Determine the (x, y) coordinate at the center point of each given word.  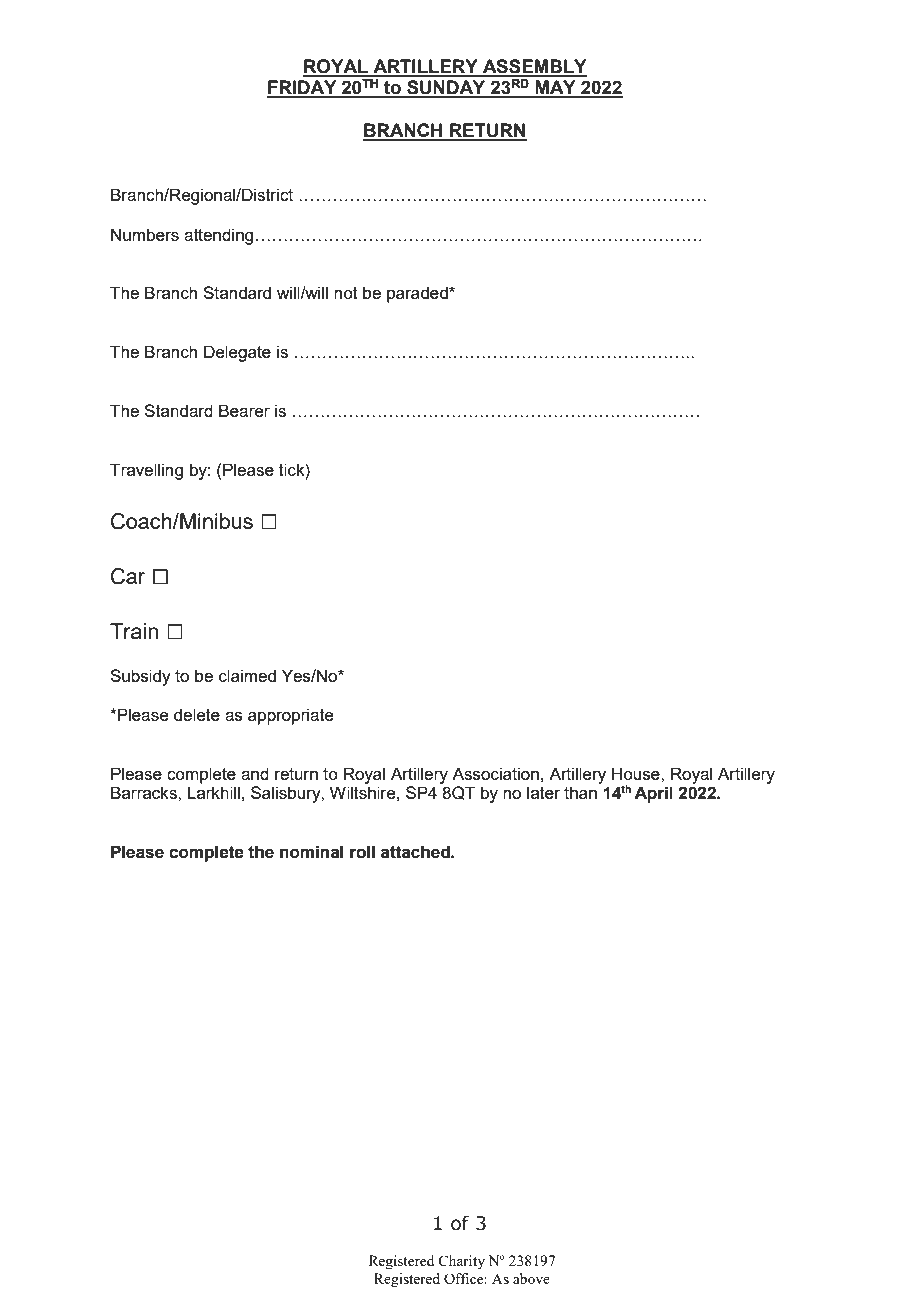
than (580, 792)
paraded (418, 294)
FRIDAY (303, 88)
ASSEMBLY (534, 67)
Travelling (146, 471)
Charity (461, 1262)
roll (362, 852)
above (531, 1278)
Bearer (244, 410)
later (543, 792)
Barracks (145, 792)
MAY (555, 88)
